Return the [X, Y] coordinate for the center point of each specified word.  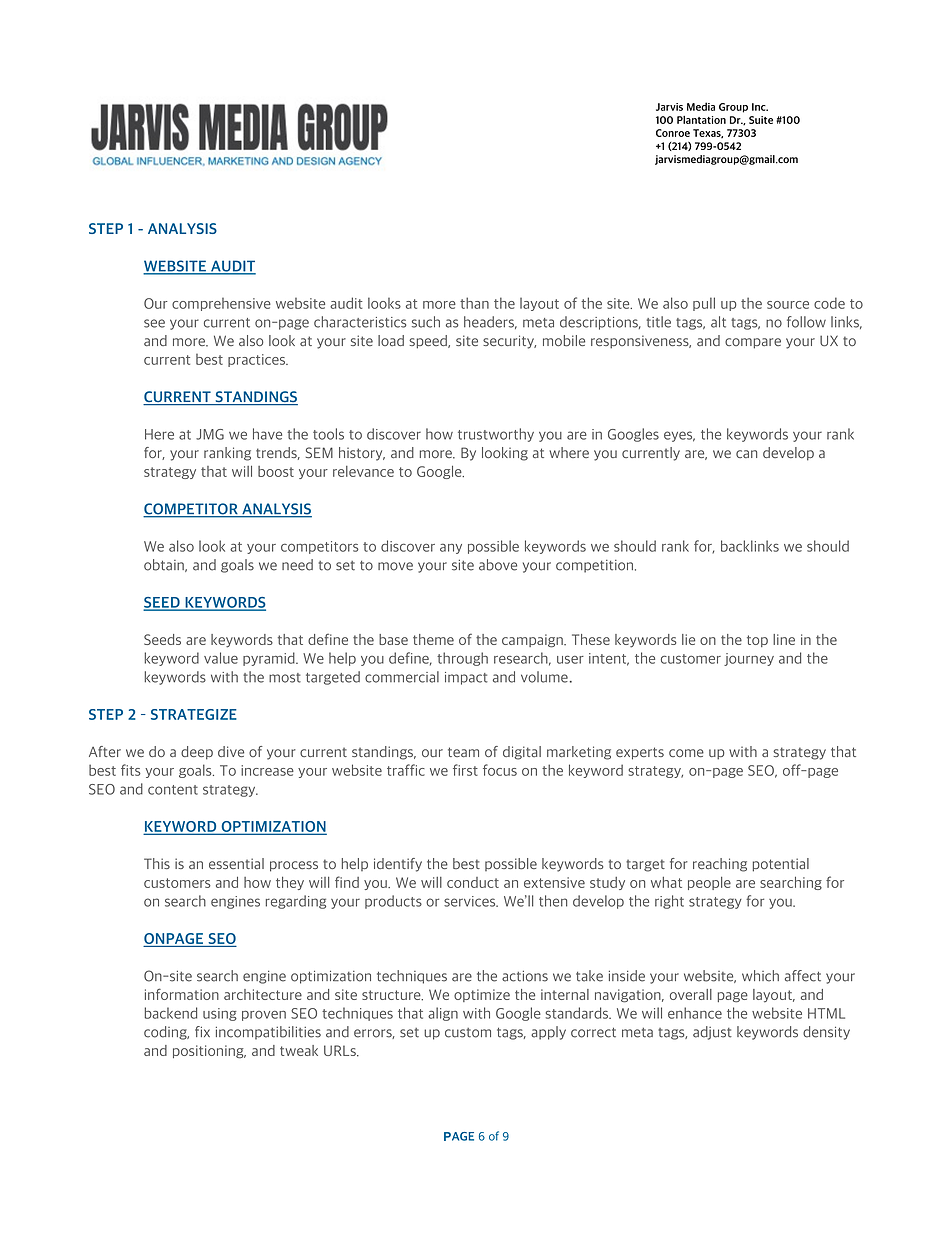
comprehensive [221, 304]
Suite [761, 120]
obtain [165, 565]
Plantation [701, 120]
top [757, 641]
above [498, 565]
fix [202, 1031]
